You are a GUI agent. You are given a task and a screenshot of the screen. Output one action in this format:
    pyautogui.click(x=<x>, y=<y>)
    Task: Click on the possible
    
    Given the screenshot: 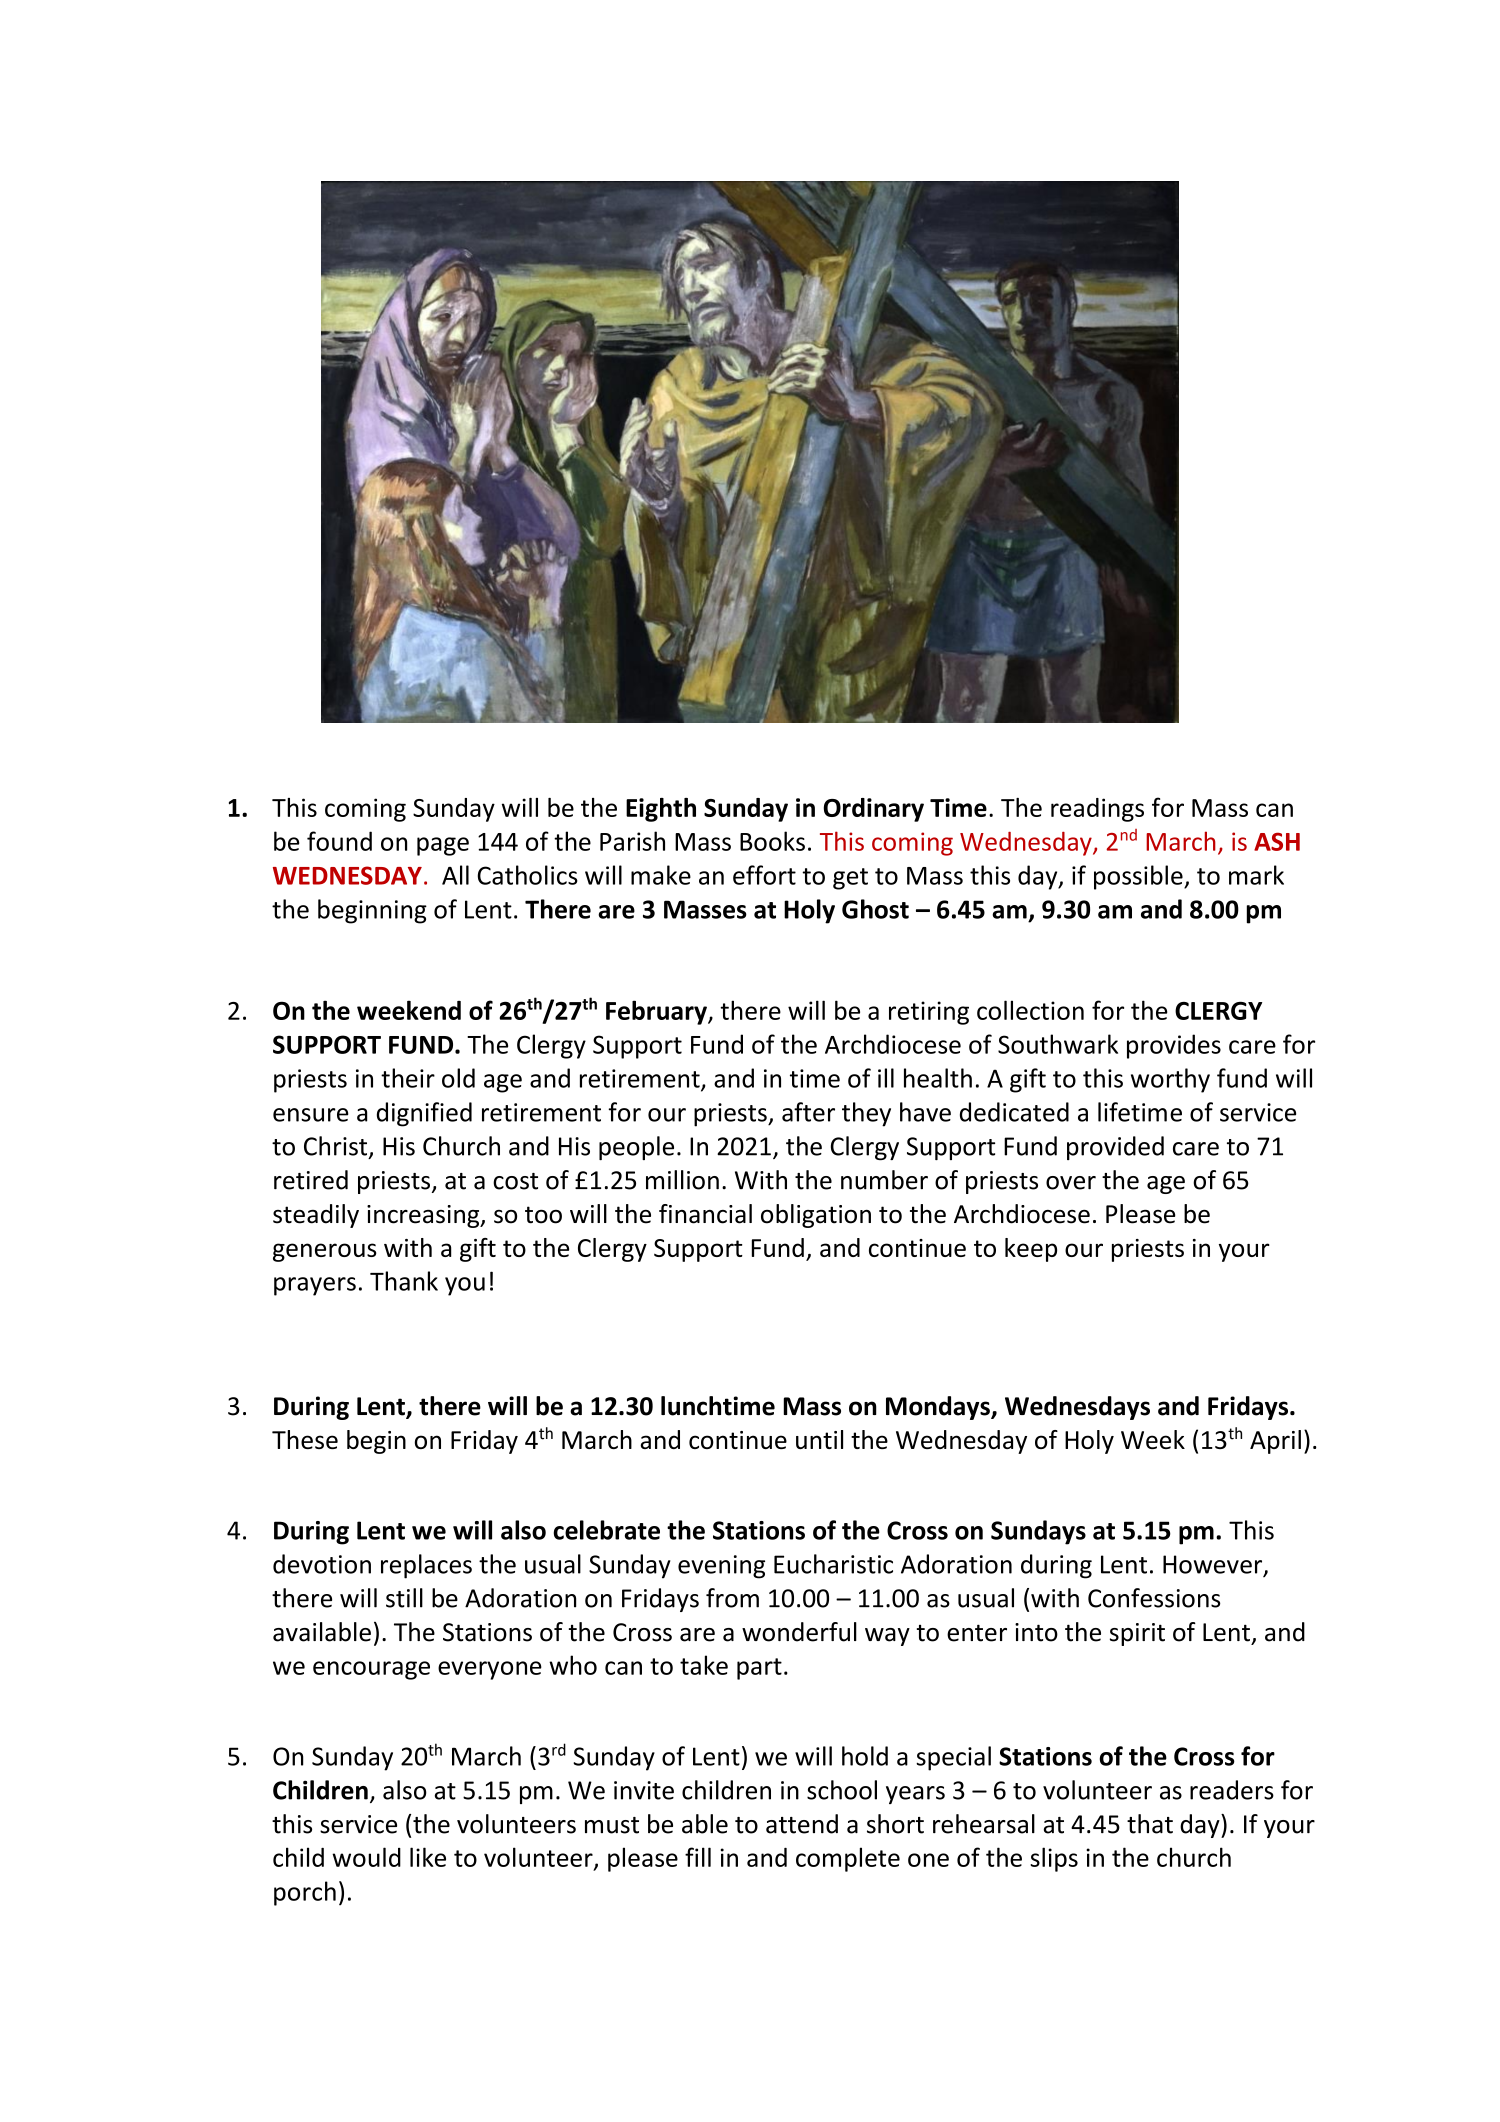 What is the action you would take?
    pyautogui.click(x=1139, y=877)
